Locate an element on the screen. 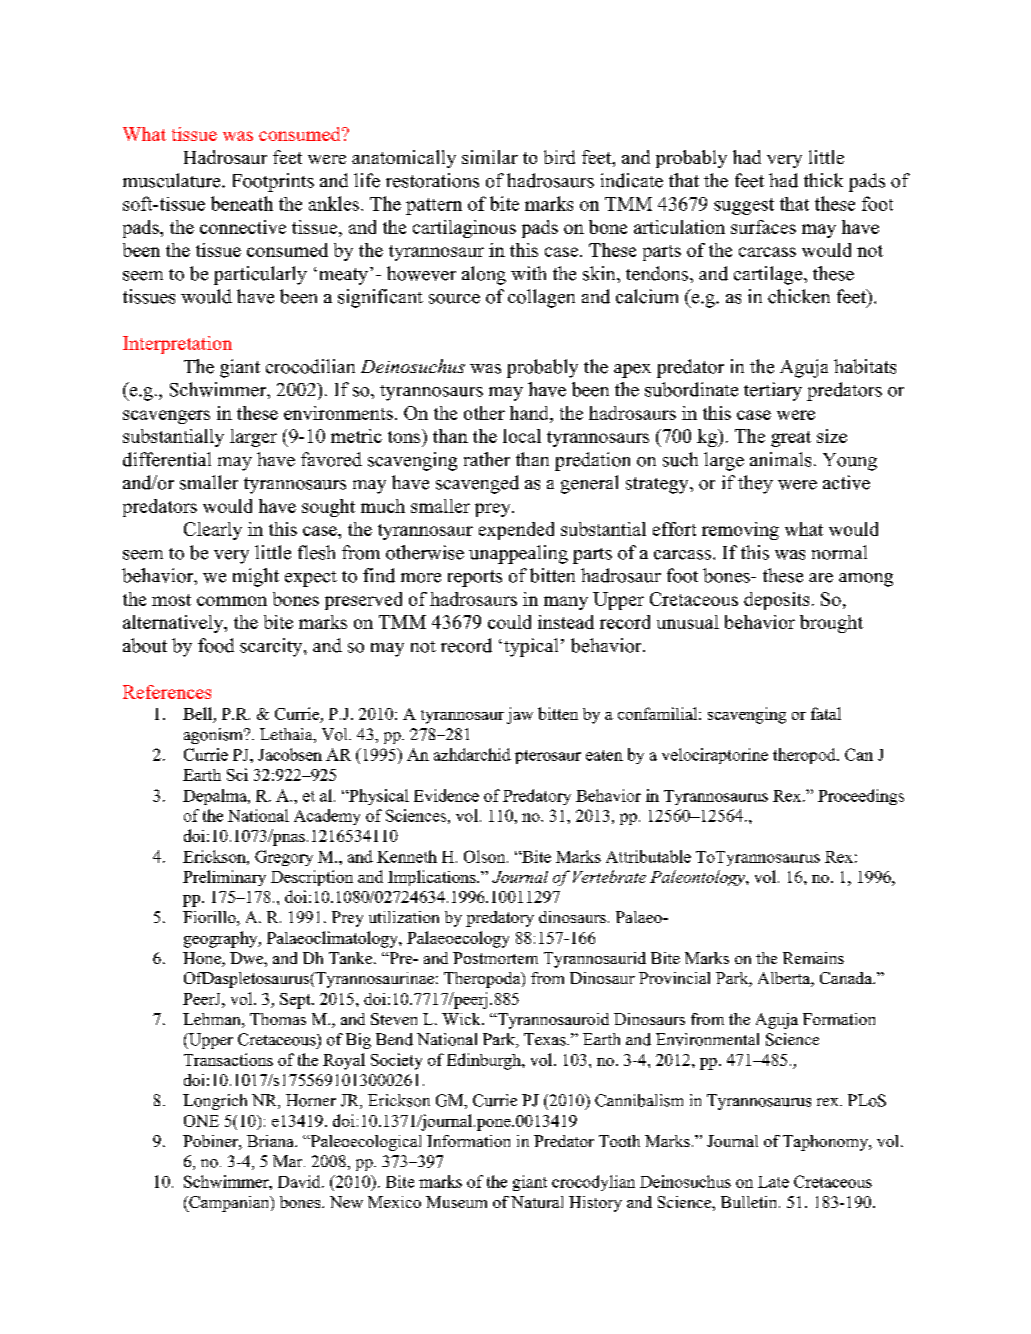 This screenshot has width=1031, height=1334. local is located at coordinates (522, 436).
